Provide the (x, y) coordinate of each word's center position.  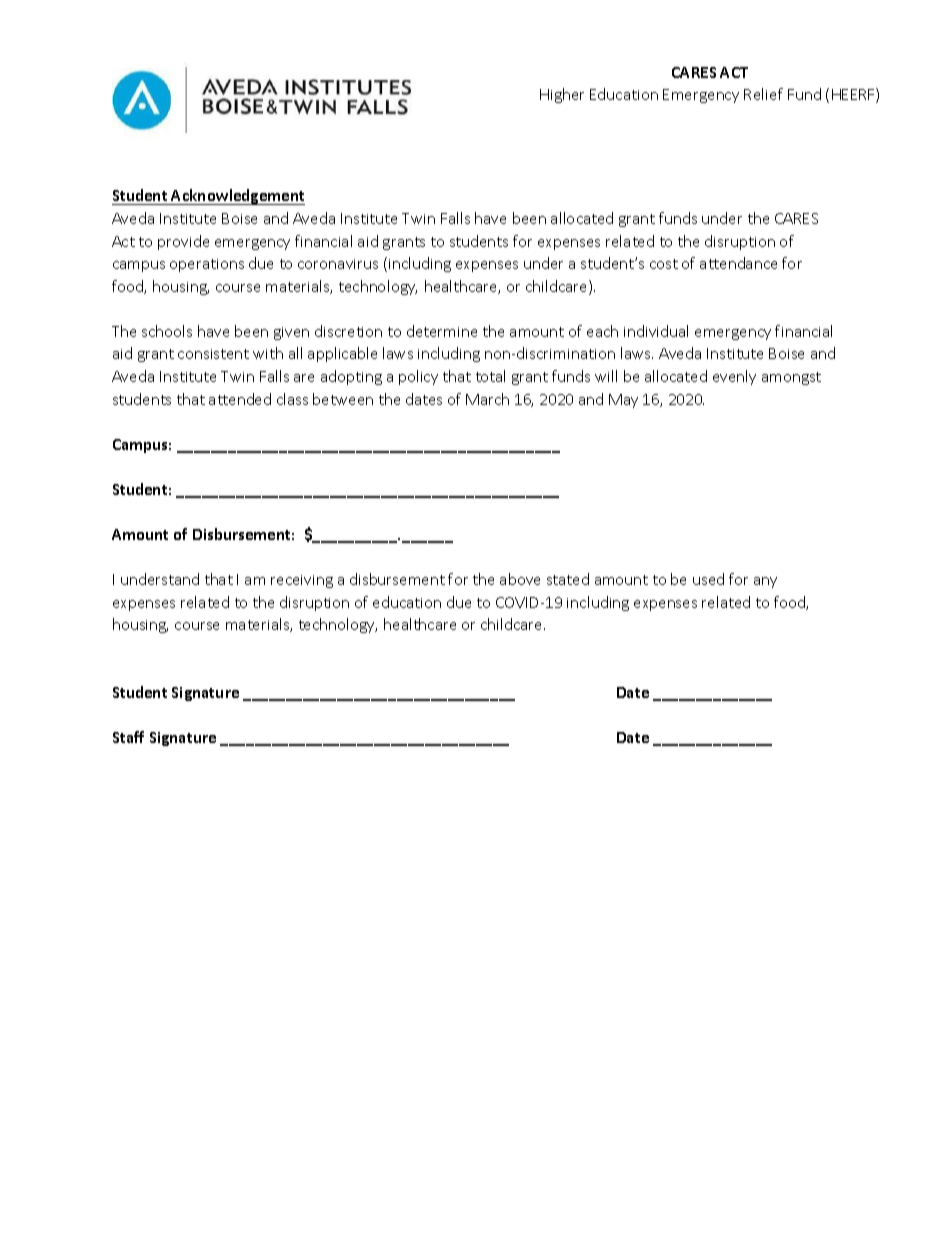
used (708, 579)
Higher (562, 95)
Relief (763, 94)
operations (207, 265)
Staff (128, 737)
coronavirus (338, 264)
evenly (734, 377)
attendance (738, 263)
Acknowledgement (237, 197)
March (487, 399)
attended (240, 399)
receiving (302, 581)
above (520, 579)
